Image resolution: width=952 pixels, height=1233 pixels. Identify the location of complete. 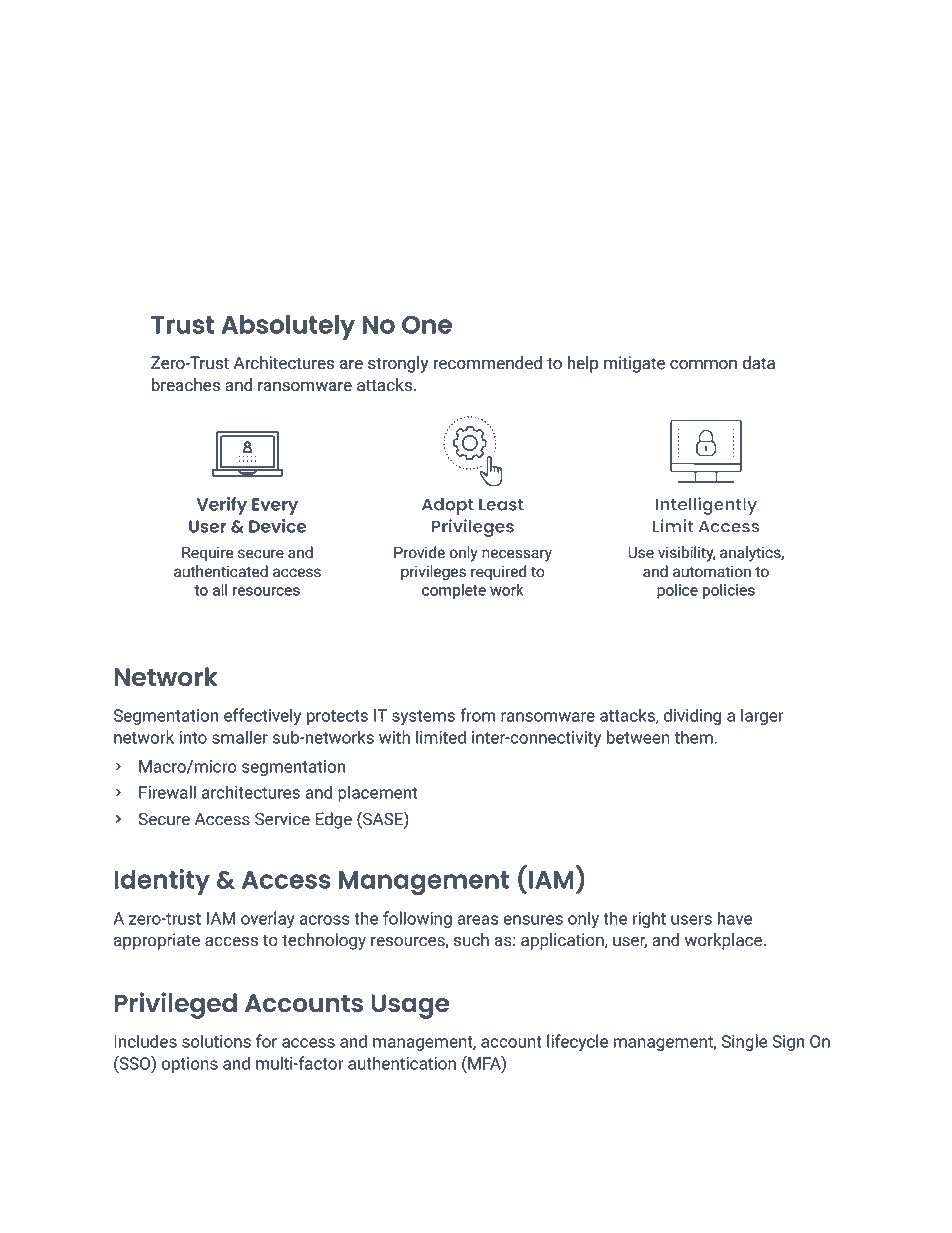
(454, 591).
